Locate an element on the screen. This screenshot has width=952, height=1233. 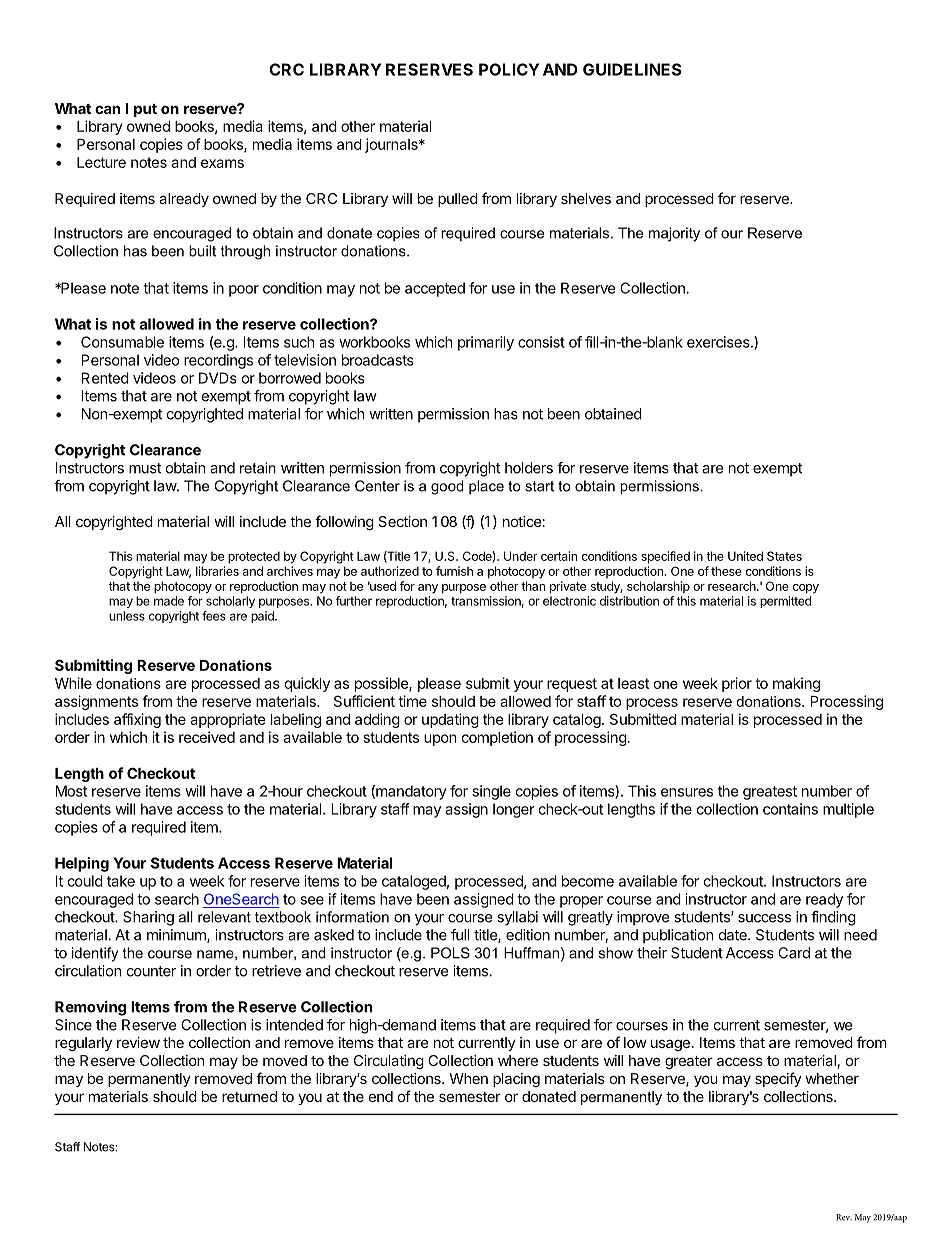
GUIDELINES is located at coordinates (632, 69).
